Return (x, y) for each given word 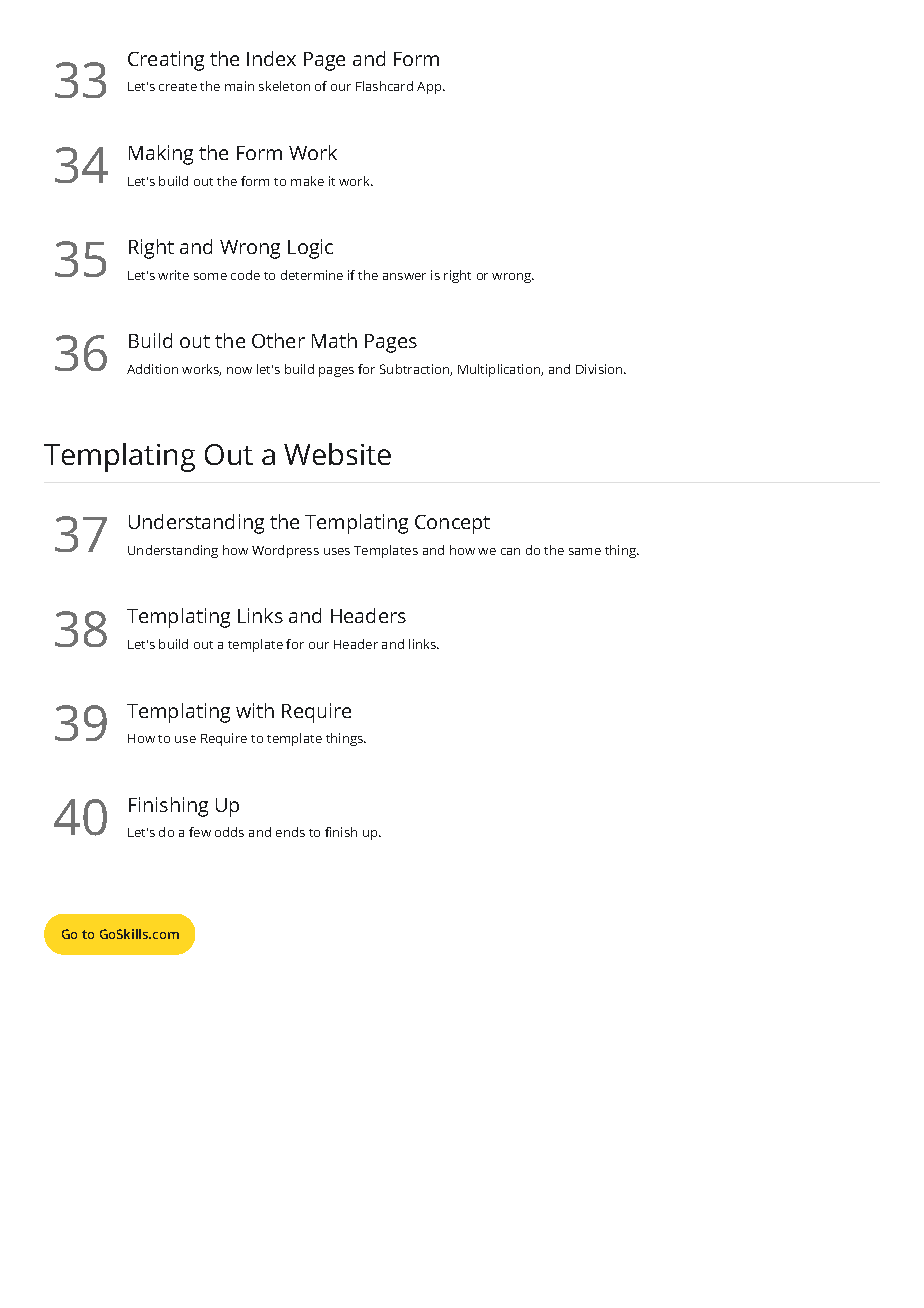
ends (290, 832)
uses (337, 551)
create (178, 87)
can (510, 551)
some (210, 276)
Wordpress (285, 551)
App (430, 88)
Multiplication (500, 370)
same (585, 551)
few (200, 832)
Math (334, 340)
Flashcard (384, 86)
